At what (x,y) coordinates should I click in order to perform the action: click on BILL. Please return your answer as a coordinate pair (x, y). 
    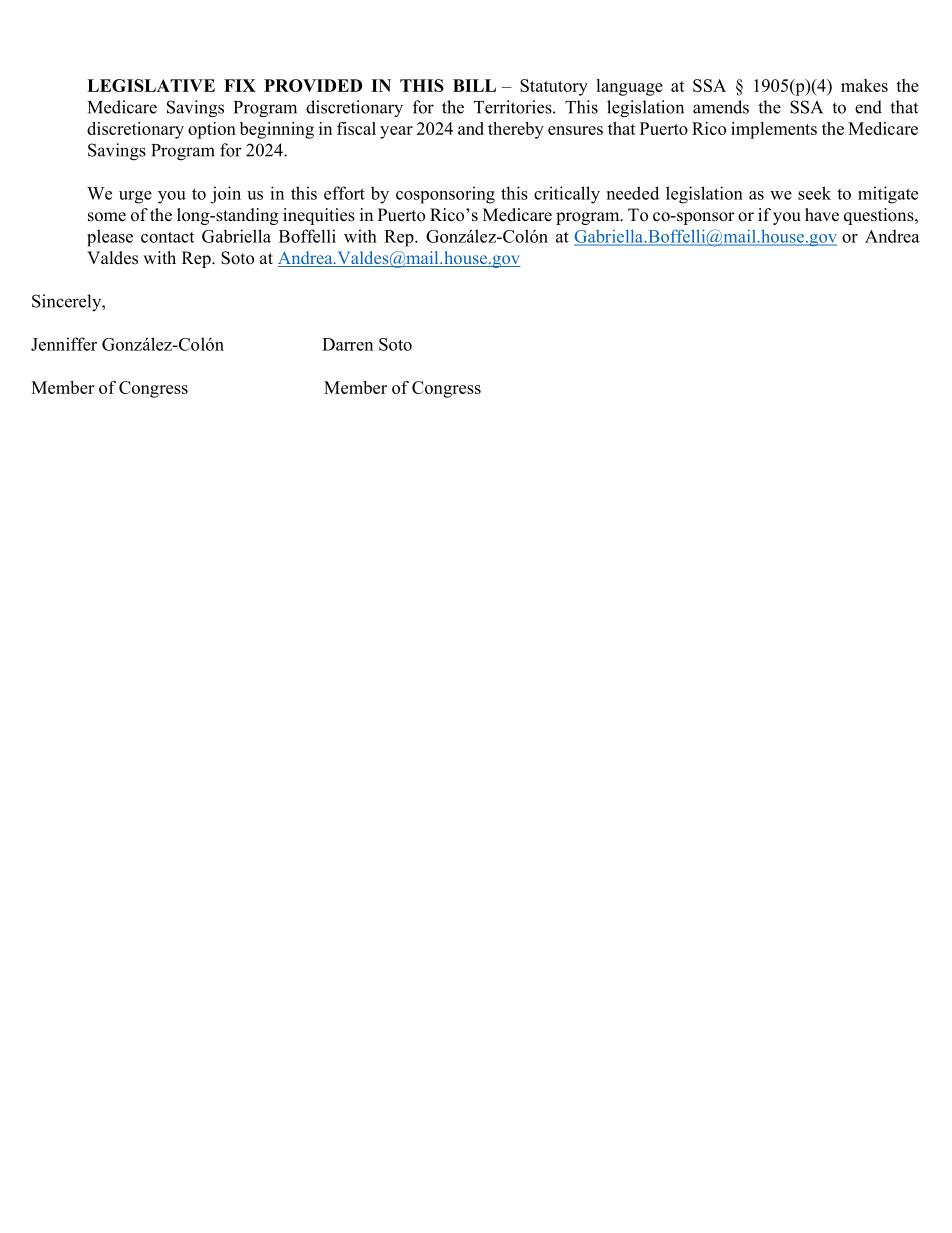
    Looking at the image, I should click on (474, 85).
